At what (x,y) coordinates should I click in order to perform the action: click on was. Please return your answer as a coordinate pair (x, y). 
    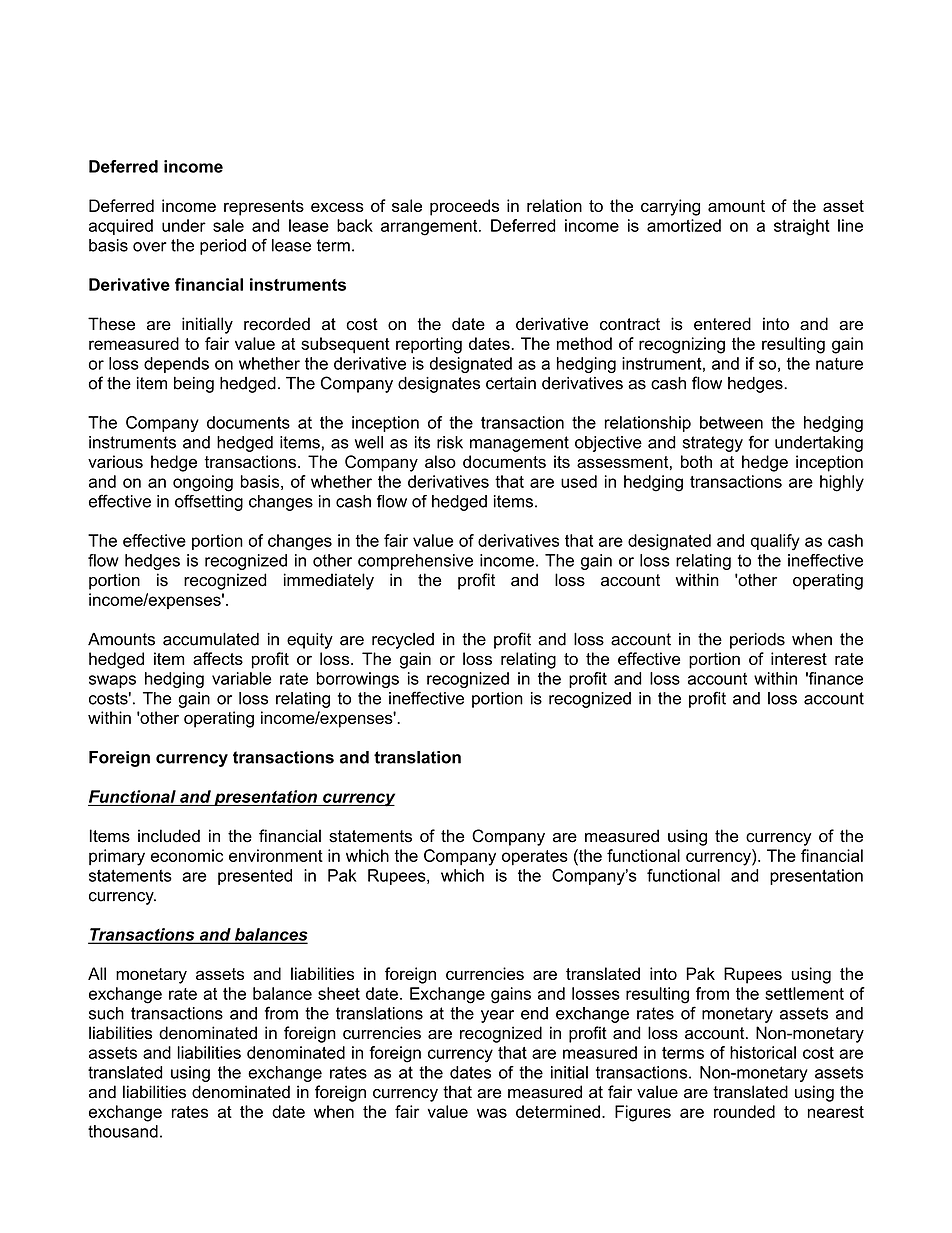
    Looking at the image, I should click on (492, 1113).
